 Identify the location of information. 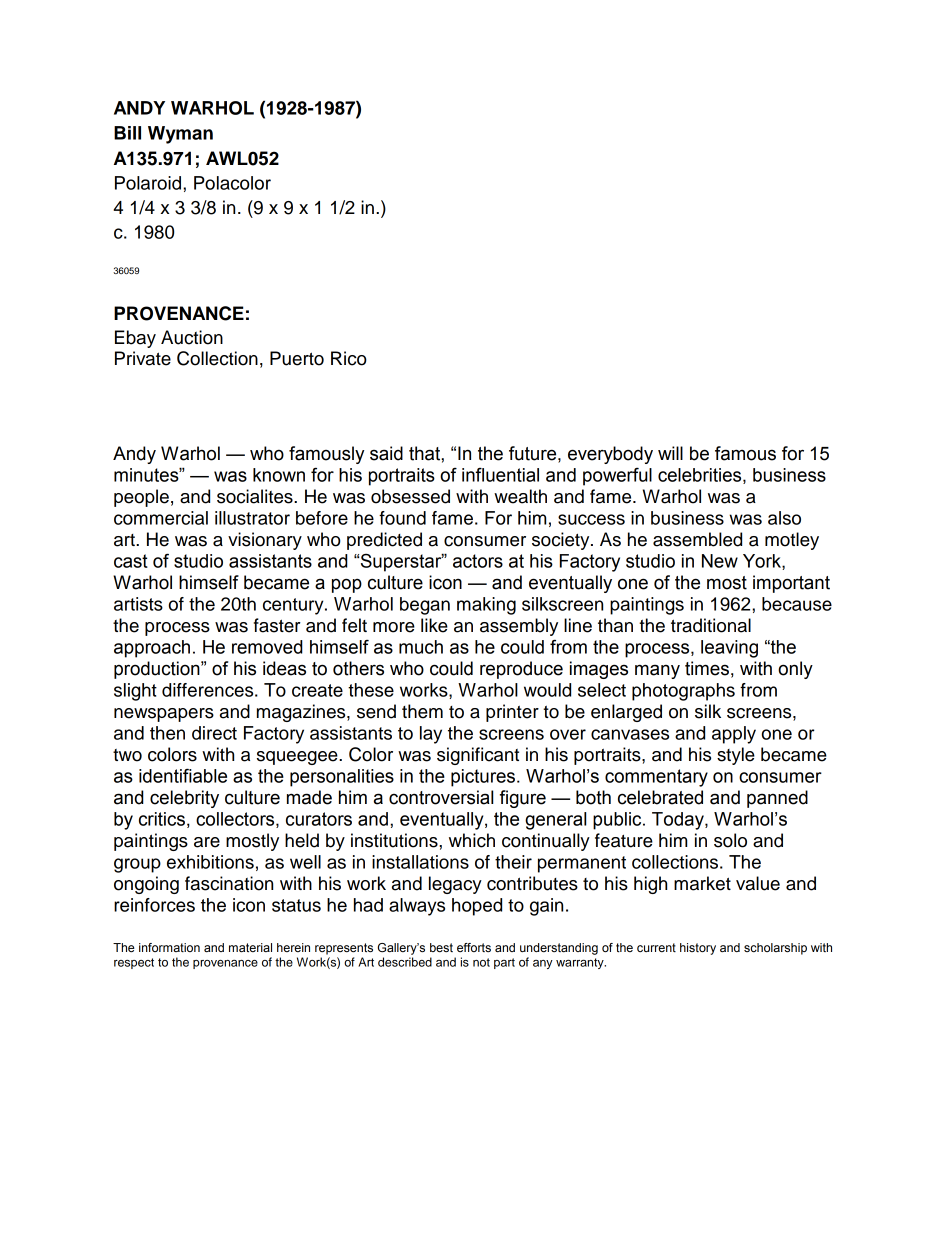
(169, 947).
